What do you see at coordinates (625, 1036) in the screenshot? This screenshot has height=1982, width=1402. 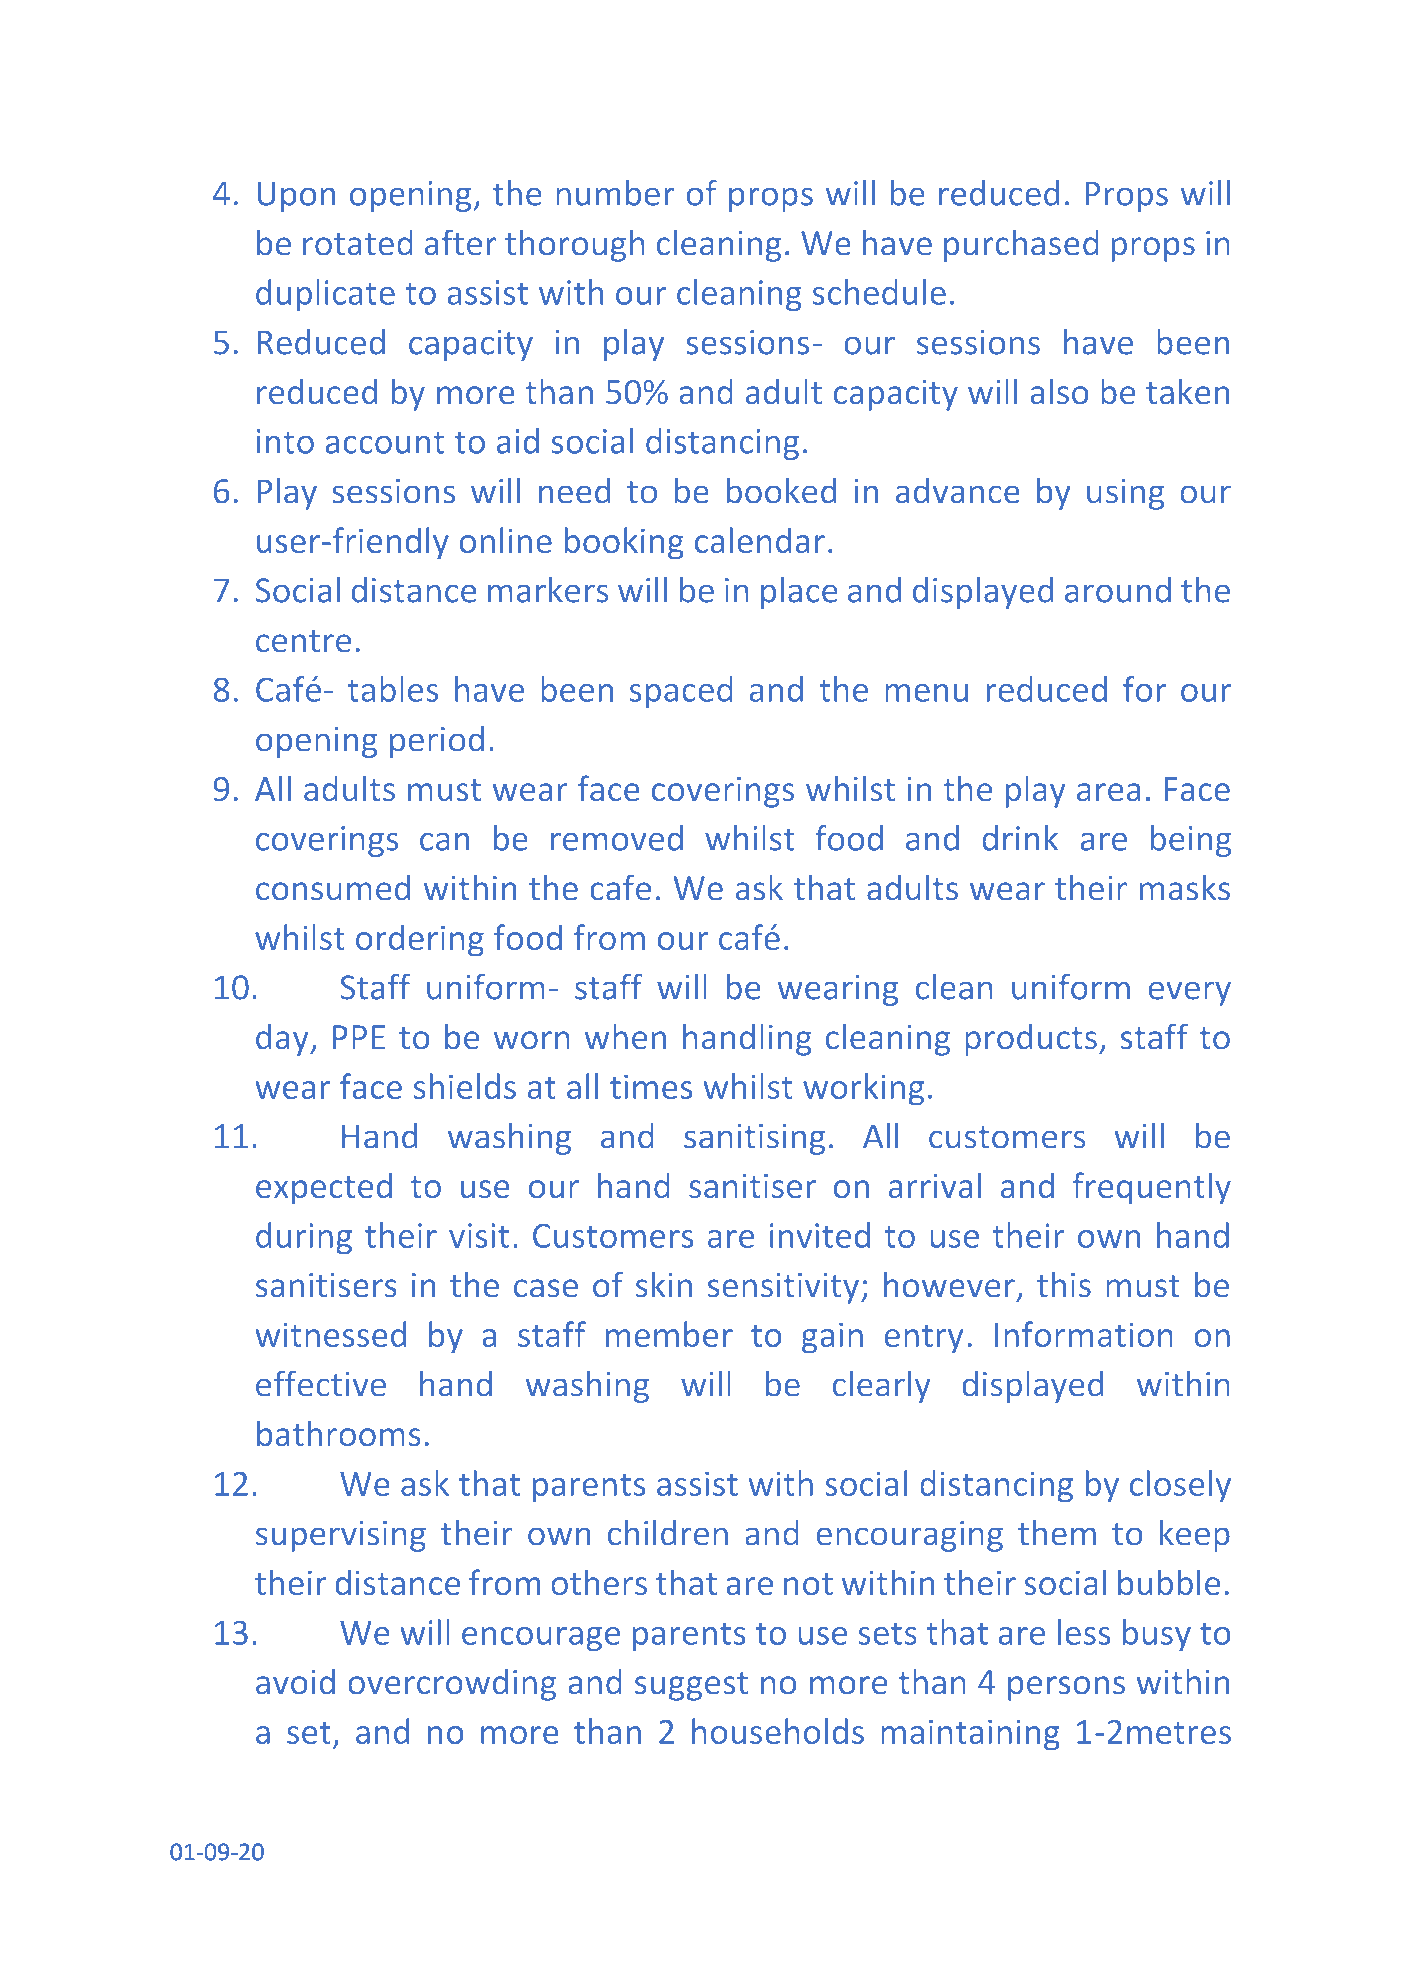 I see `when` at bounding box center [625, 1036].
